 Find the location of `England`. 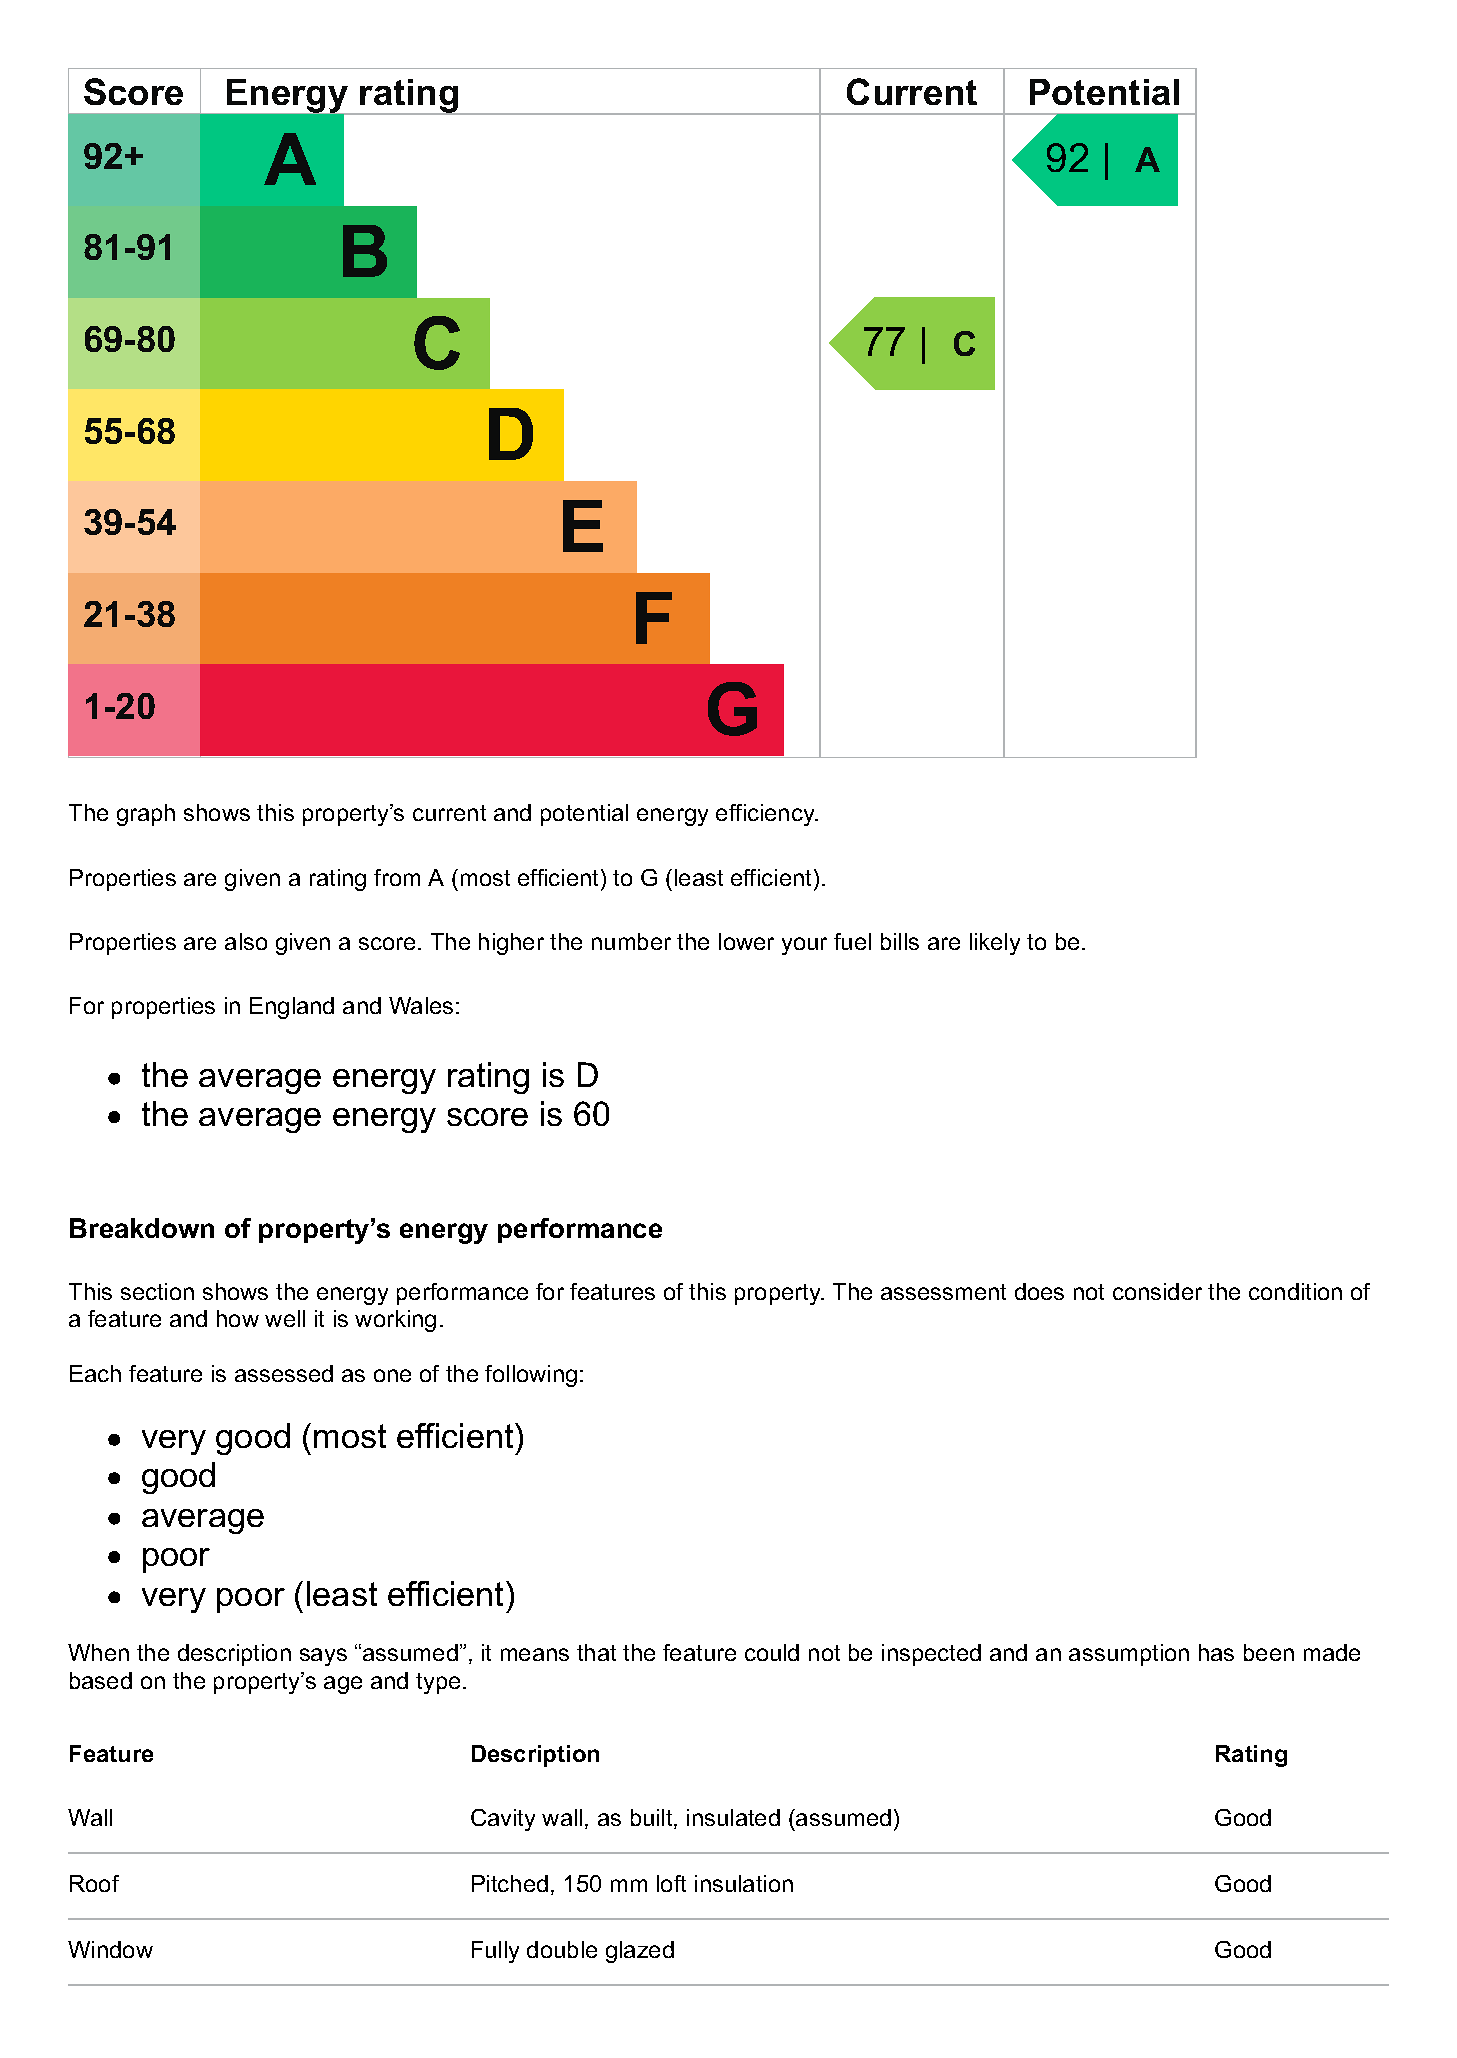

England is located at coordinates (292, 1008).
